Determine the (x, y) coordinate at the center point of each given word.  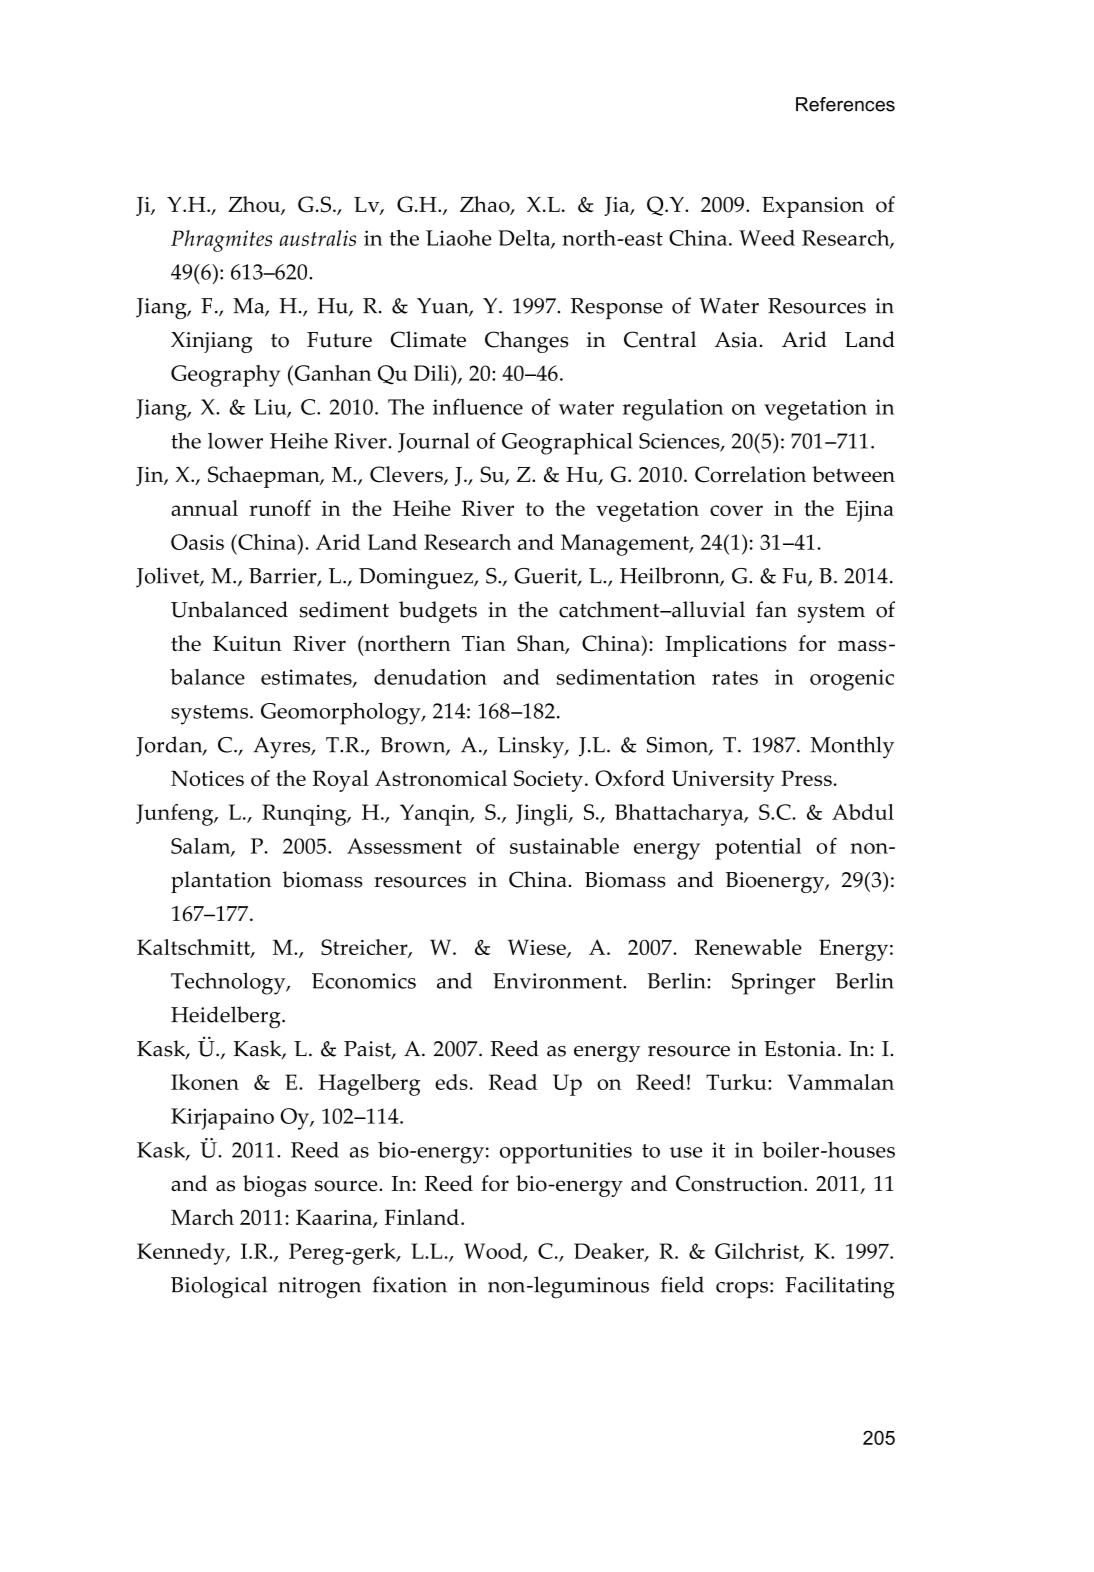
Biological (219, 1287)
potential (758, 849)
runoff (280, 508)
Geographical (567, 443)
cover (736, 510)
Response (617, 309)
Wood (494, 1252)
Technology (229, 983)
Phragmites (221, 241)
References (845, 104)
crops (742, 1290)
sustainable (564, 846)
